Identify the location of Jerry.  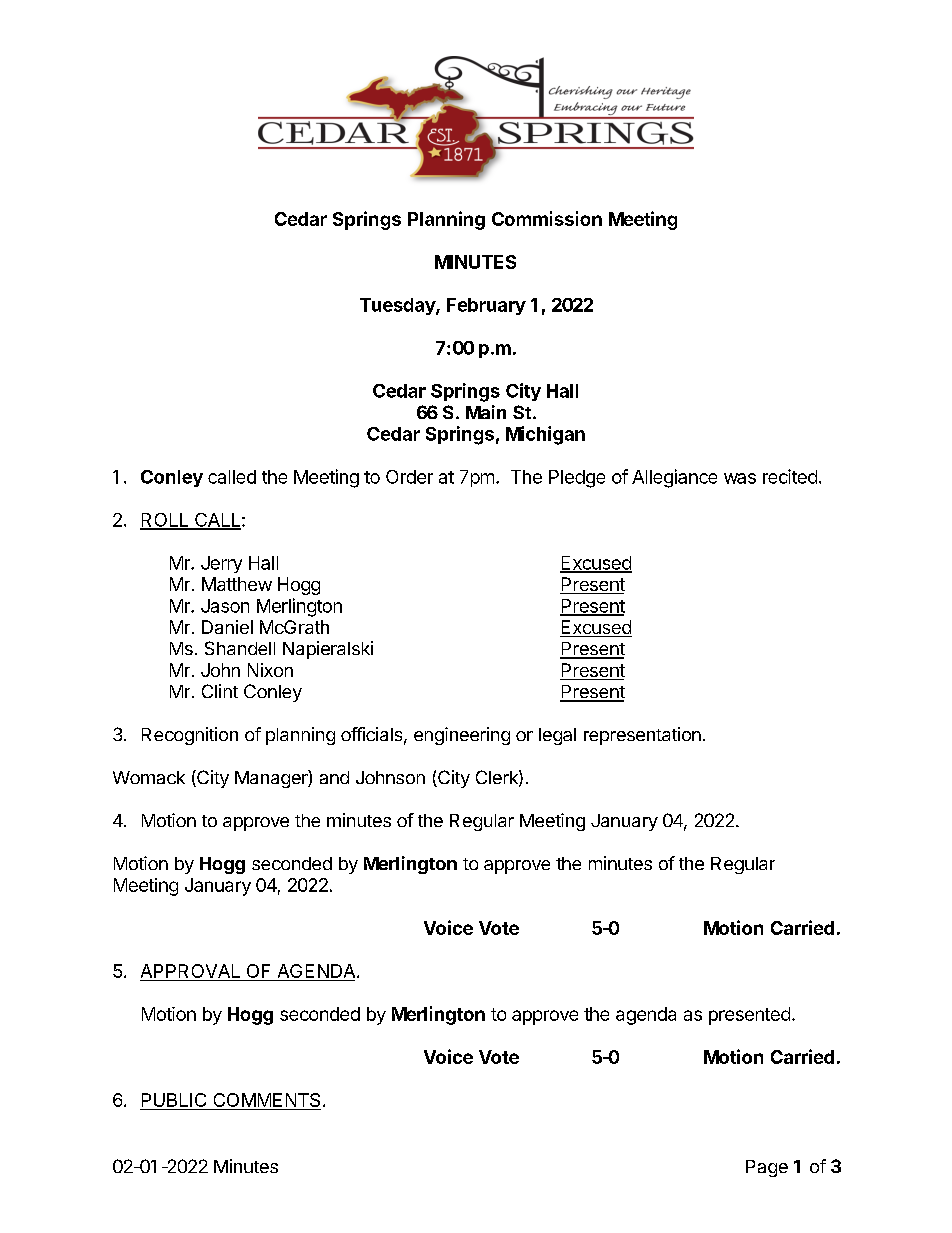
(221, 564).
